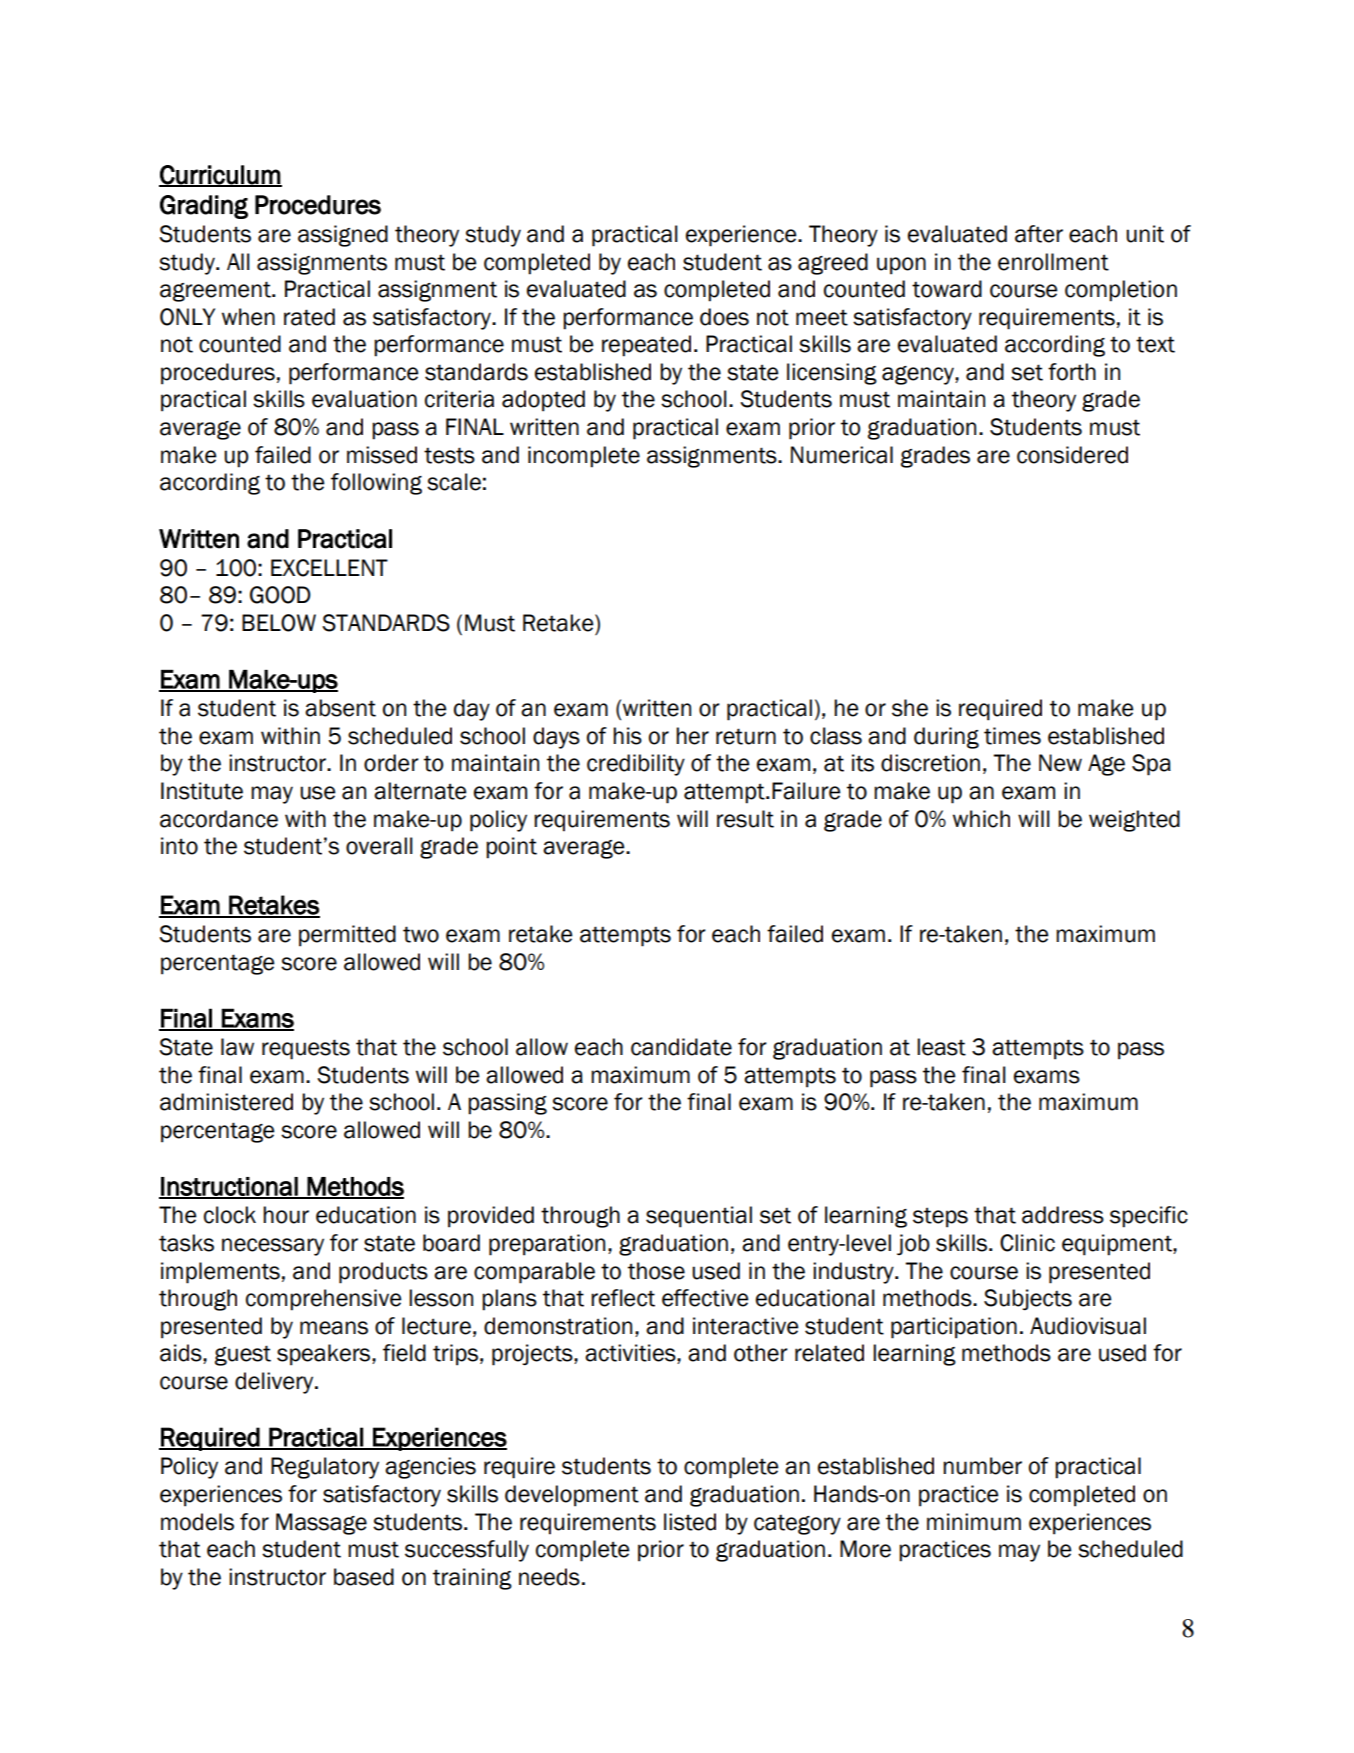  What do you see at coordinates (681, 1047) in the document?
I see `candidate` at bounding box center [681, 1047].
